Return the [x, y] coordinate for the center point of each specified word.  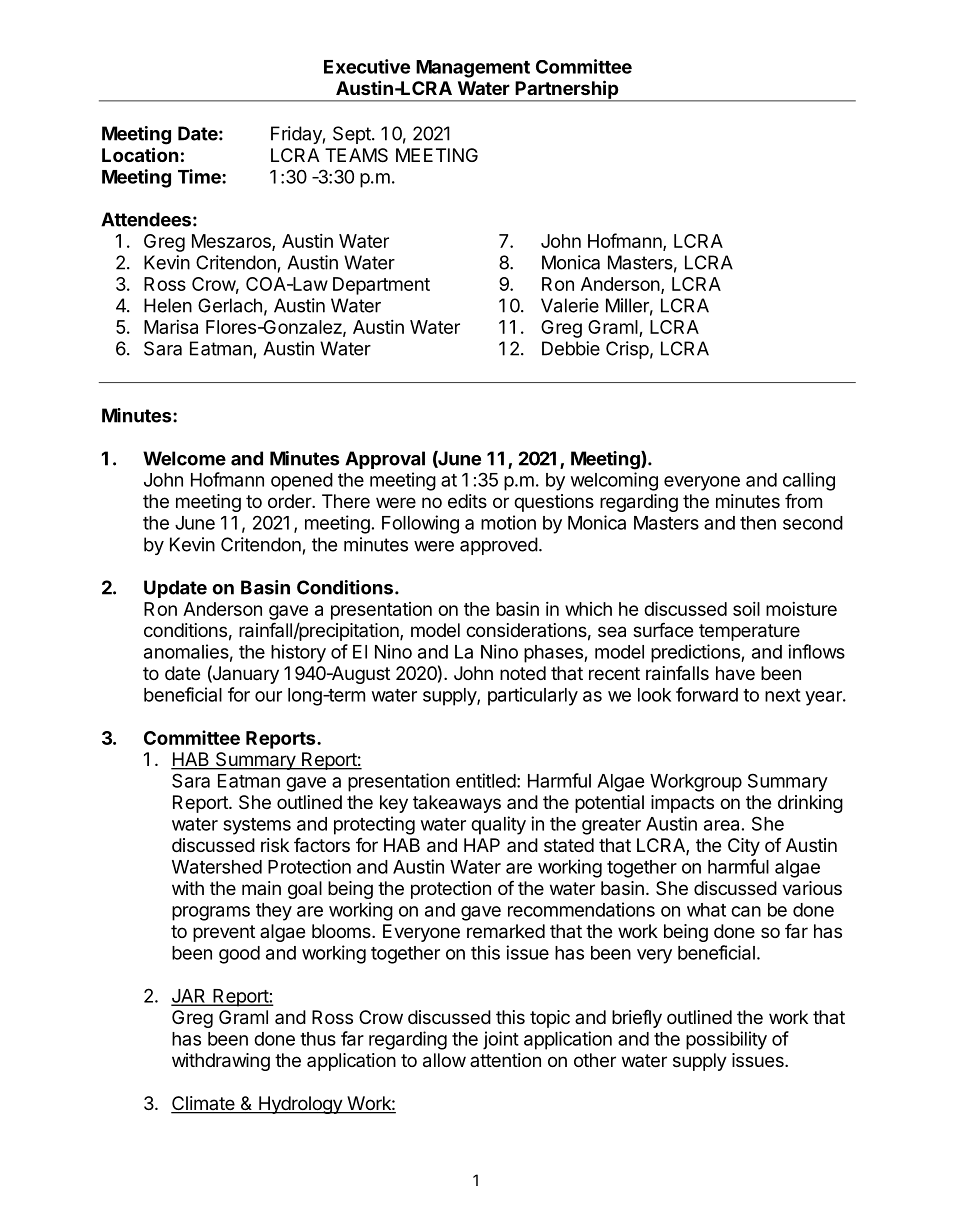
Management [473, 69]
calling [809, 481]
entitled [486, 780]
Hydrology [300, 1105]
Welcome [184, 458]
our [268, 696]
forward [707, 694]
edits [467, 501]
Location [140, 154]
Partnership [567, 90]
